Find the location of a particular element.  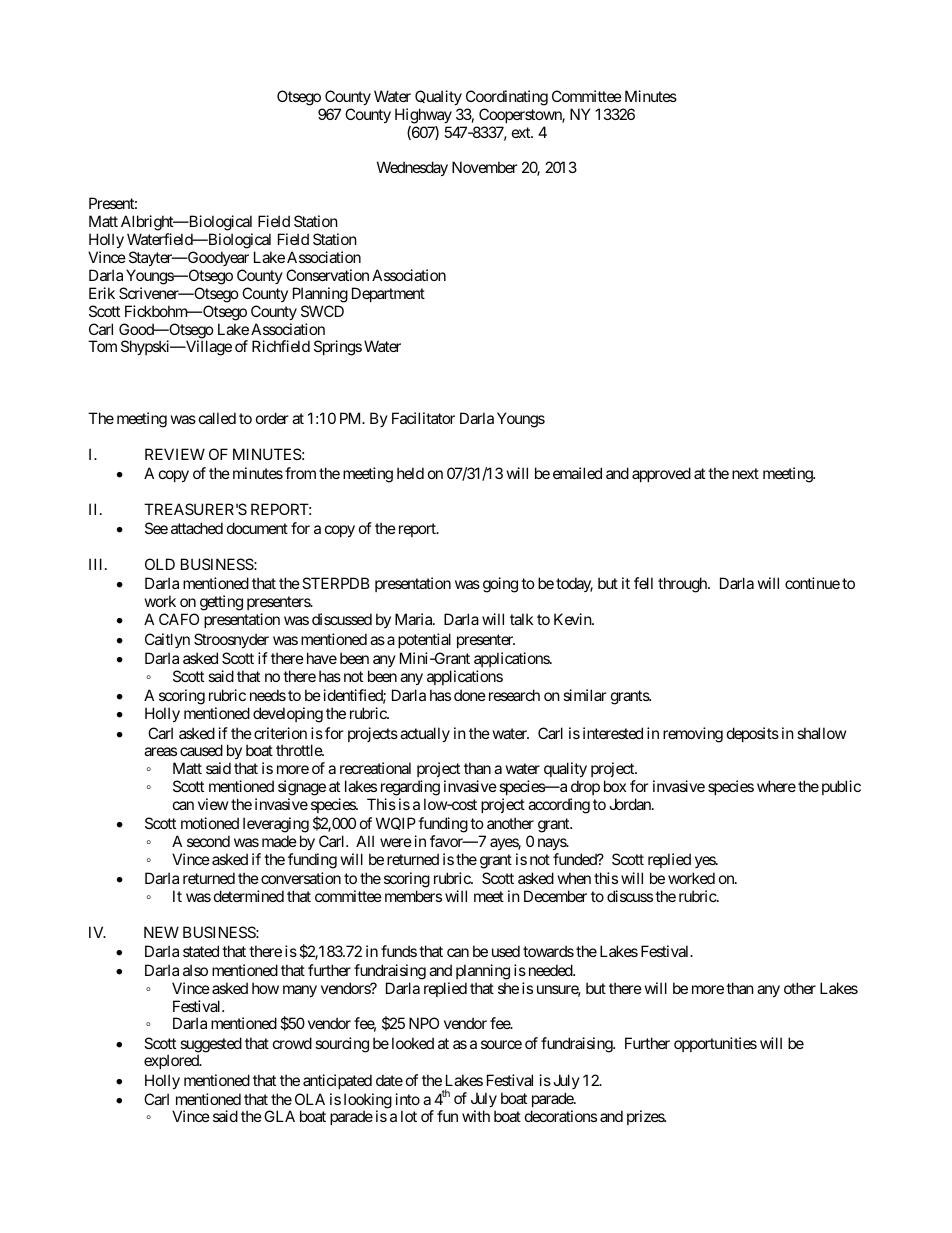

through is located at coordinates (683, 585).
